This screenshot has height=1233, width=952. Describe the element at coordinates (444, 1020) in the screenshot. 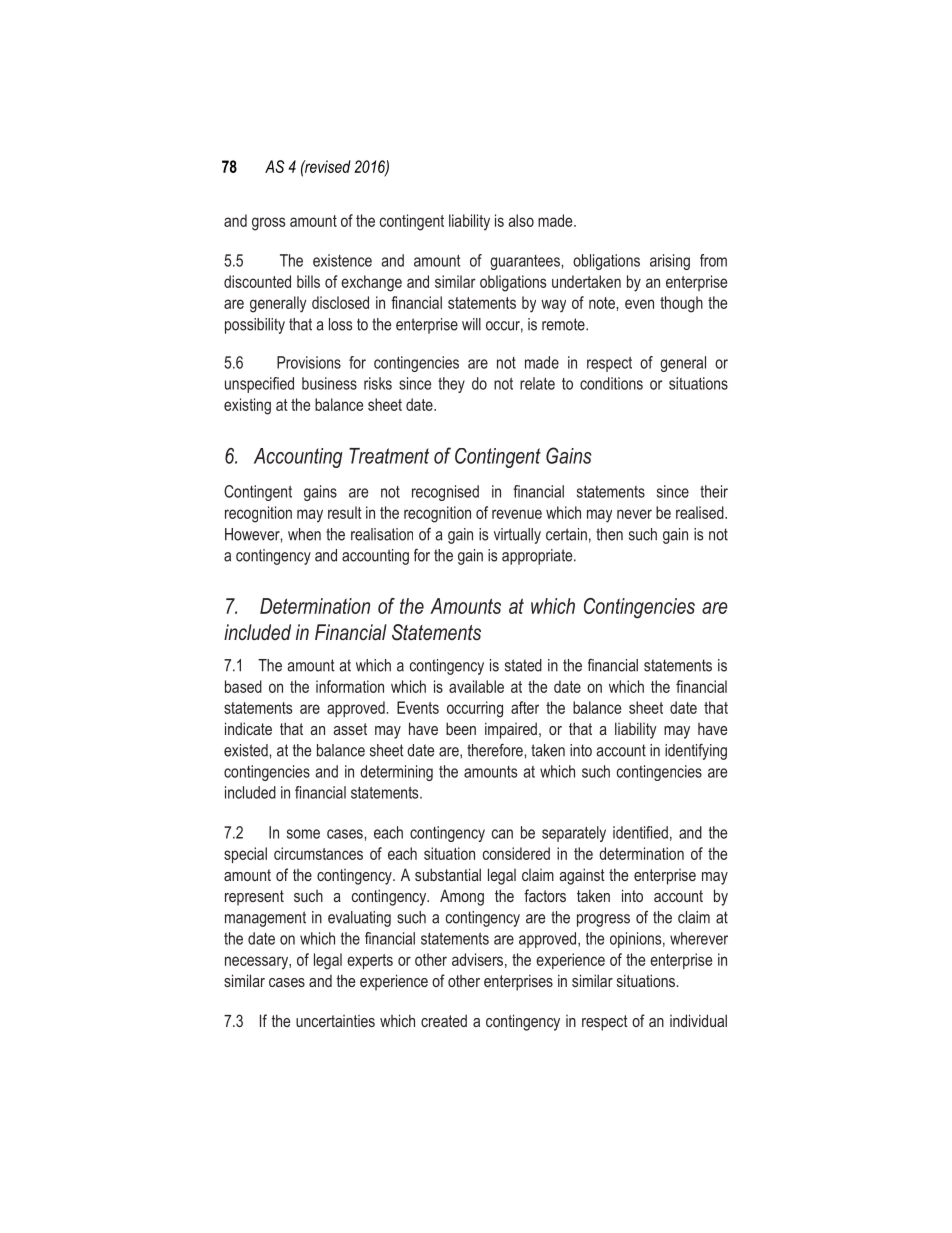

I see `created` at that location.
